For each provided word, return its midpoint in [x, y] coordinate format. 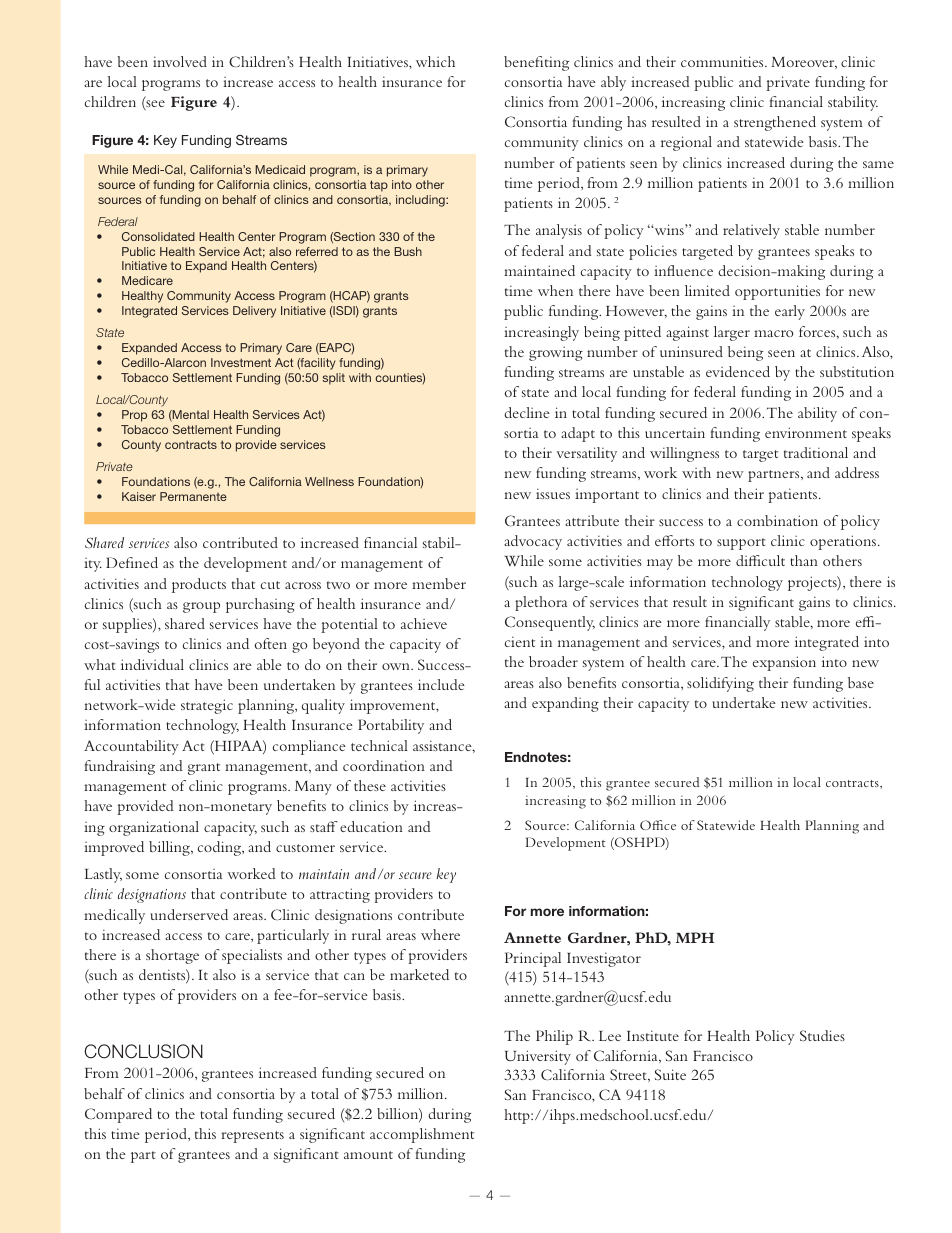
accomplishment [422, 1135]
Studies [822, 1035]
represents [252, 1137]
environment [806, 432]
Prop [134, 416]
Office [658, 825]
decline [527, 412]
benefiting [536, 63]
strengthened [775, 123]
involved [180, 61]
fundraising [120, 767]
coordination [384, 765]
